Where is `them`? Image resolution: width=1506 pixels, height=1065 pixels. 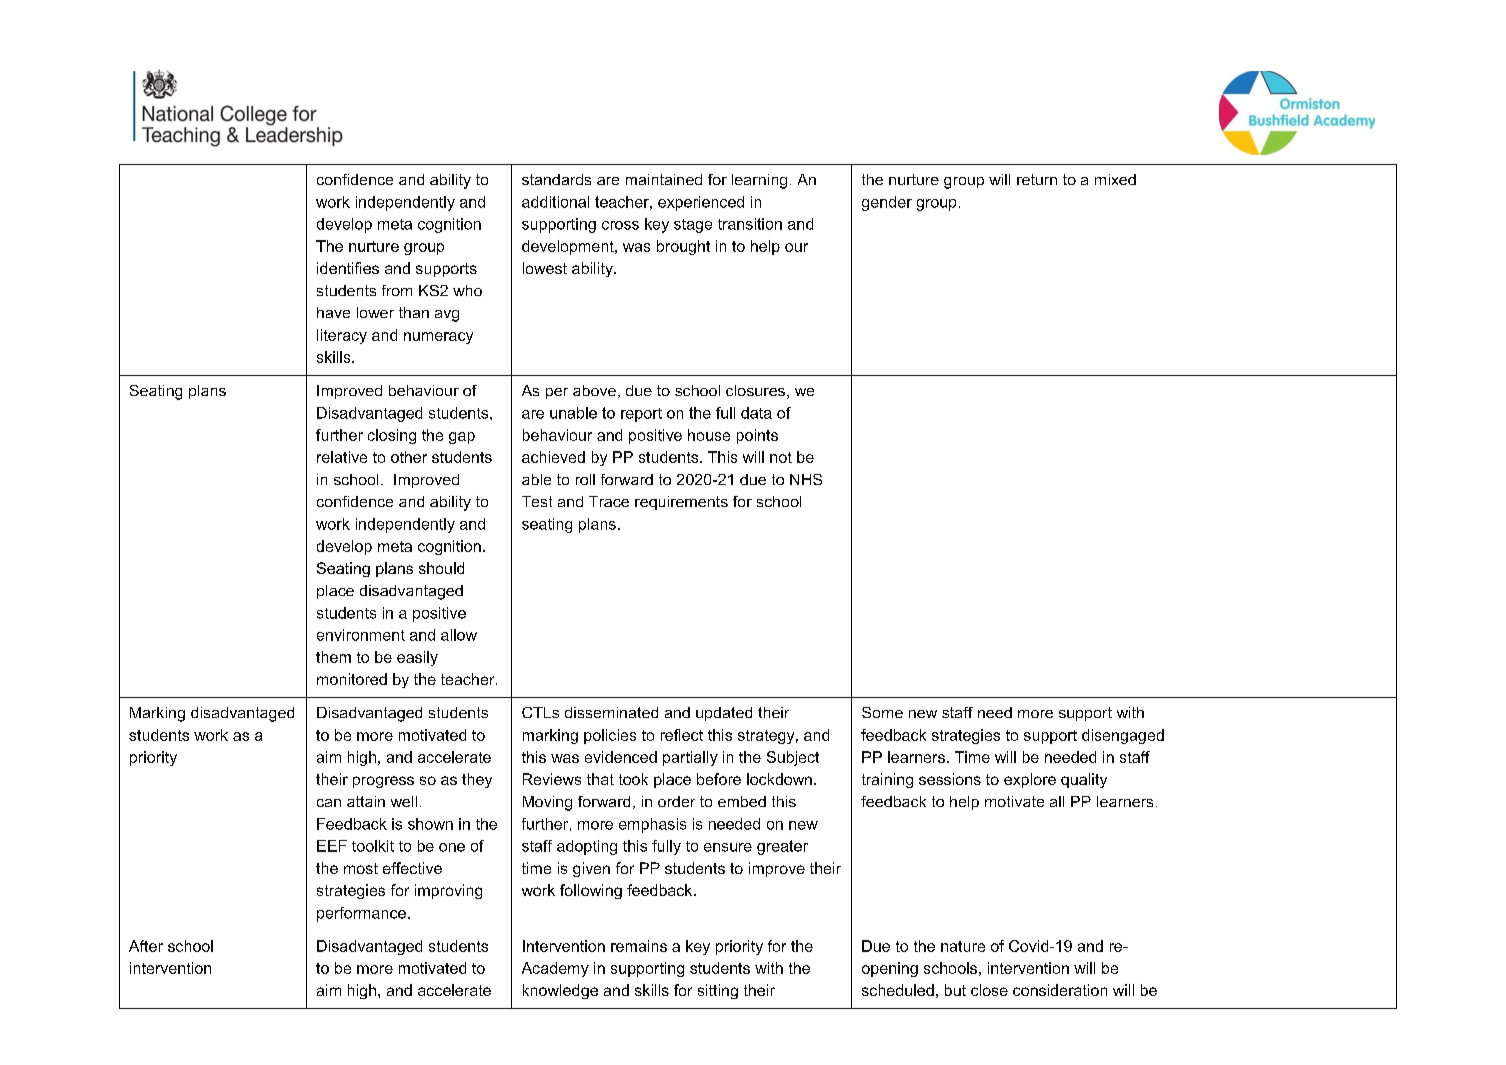 them is located at coordinates (333, 657).
